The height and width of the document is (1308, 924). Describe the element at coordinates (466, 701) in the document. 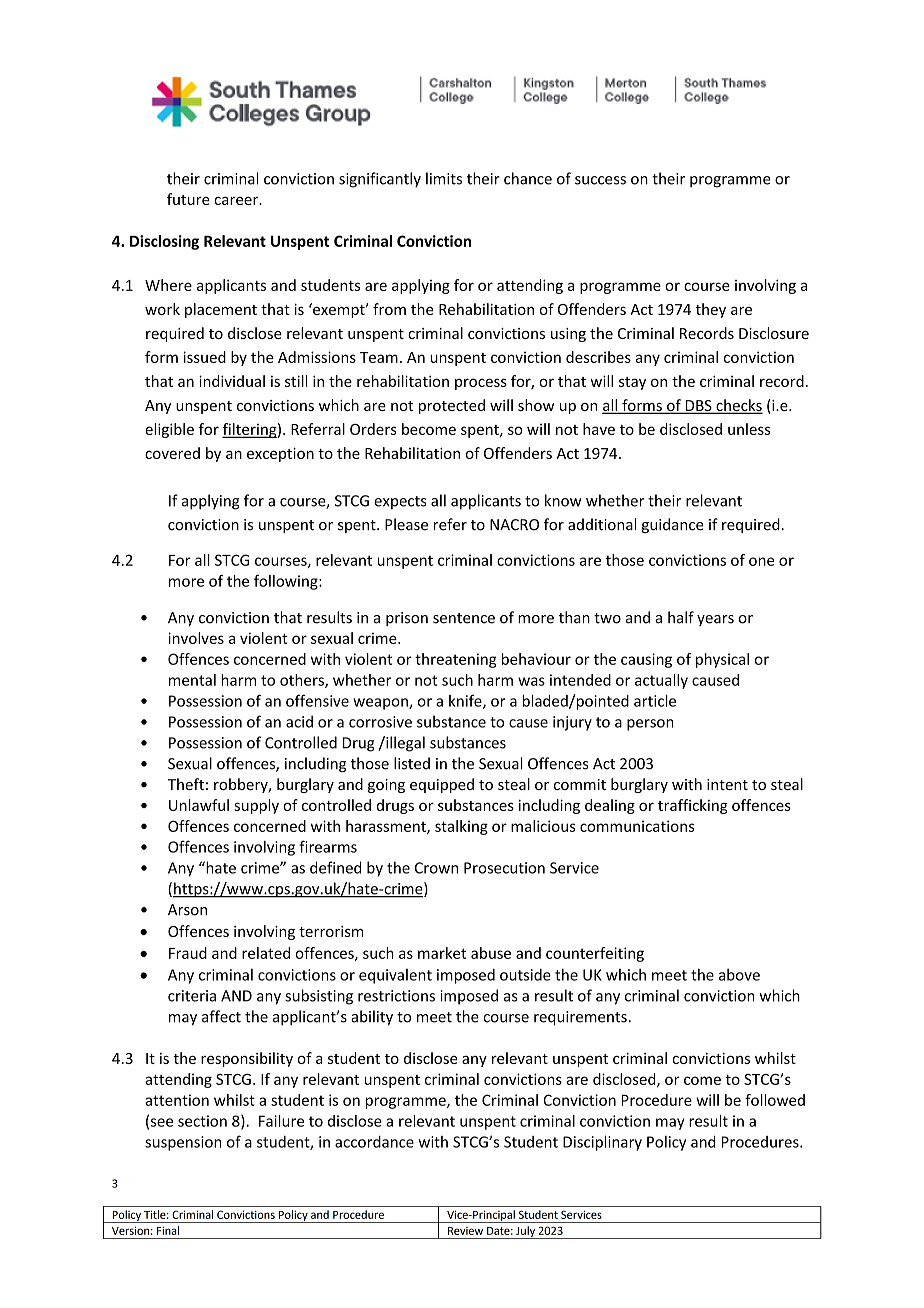

I see `knife` at that location.
